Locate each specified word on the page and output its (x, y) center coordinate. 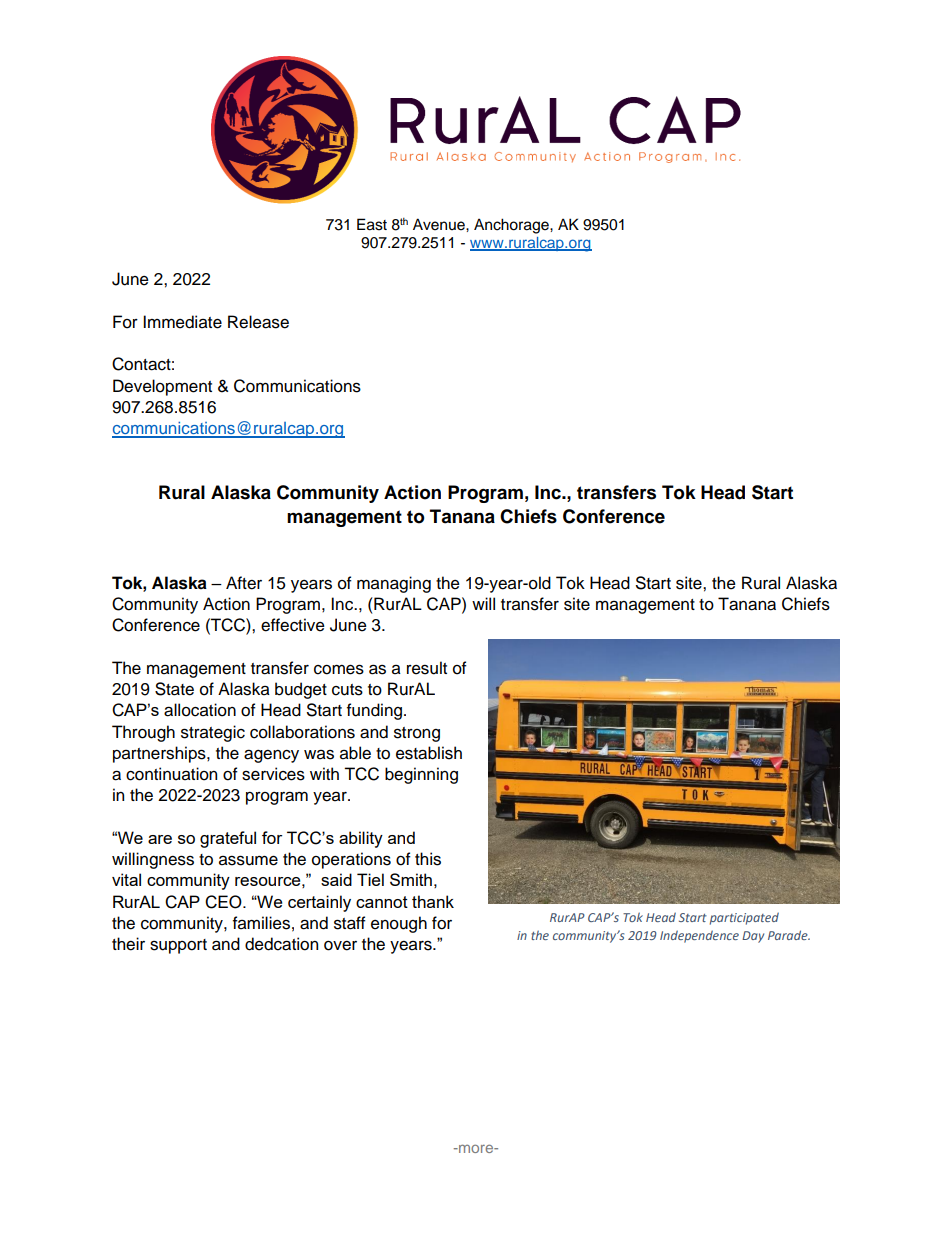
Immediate (182, 322)
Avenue (440, 224)
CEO (224, 902)
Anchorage (512, 226)
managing (394, 584)
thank (433, 901)
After (244, 583)
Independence (699, 936)
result (427, 668)
